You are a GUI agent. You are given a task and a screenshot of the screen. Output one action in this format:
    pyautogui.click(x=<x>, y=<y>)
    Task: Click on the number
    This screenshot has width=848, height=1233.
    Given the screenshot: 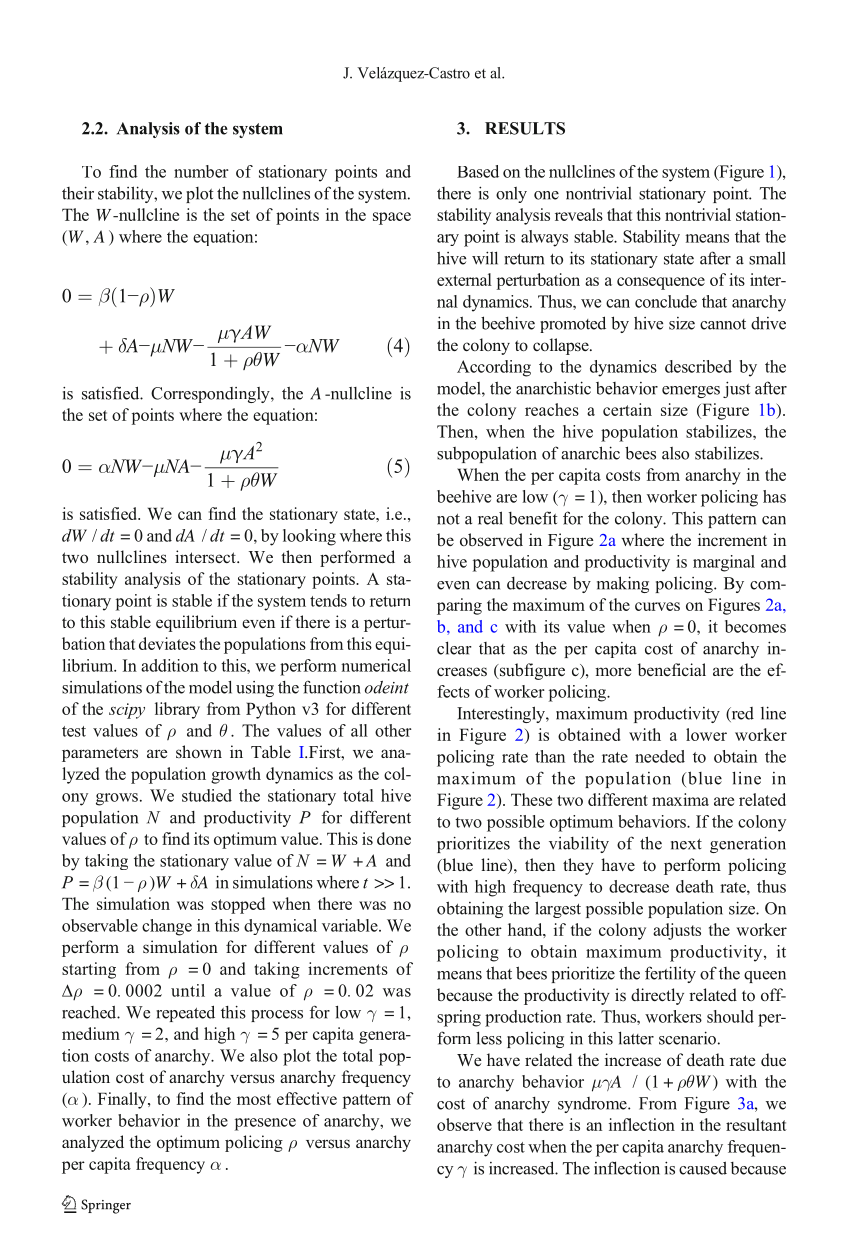 What is the action you would take?
    pyautogui.click(x=201, y=171)
